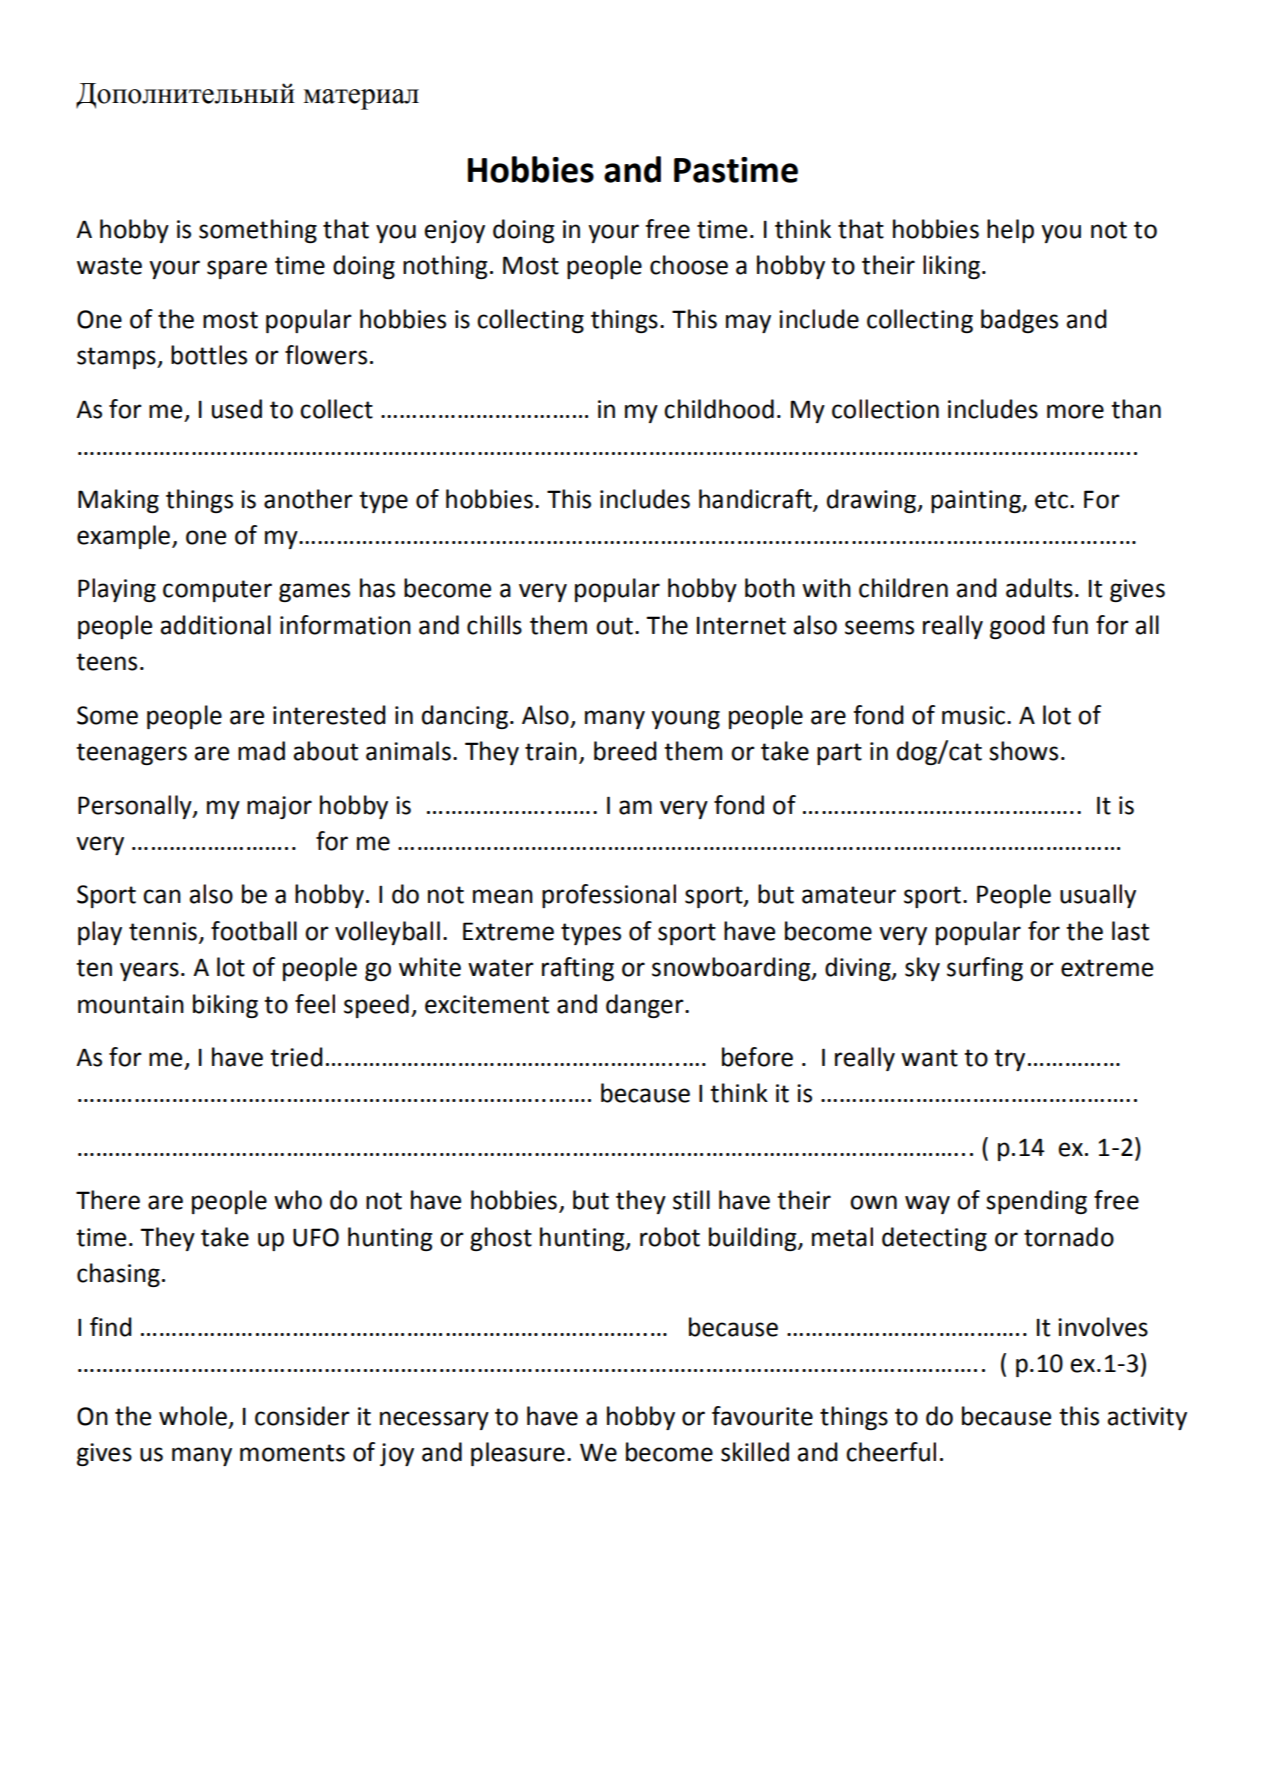 The height and width of the screenshot is (1789, 1265). Describe the element at coordinates (215, 625) in the screenshot. I see `additional` at that location.
